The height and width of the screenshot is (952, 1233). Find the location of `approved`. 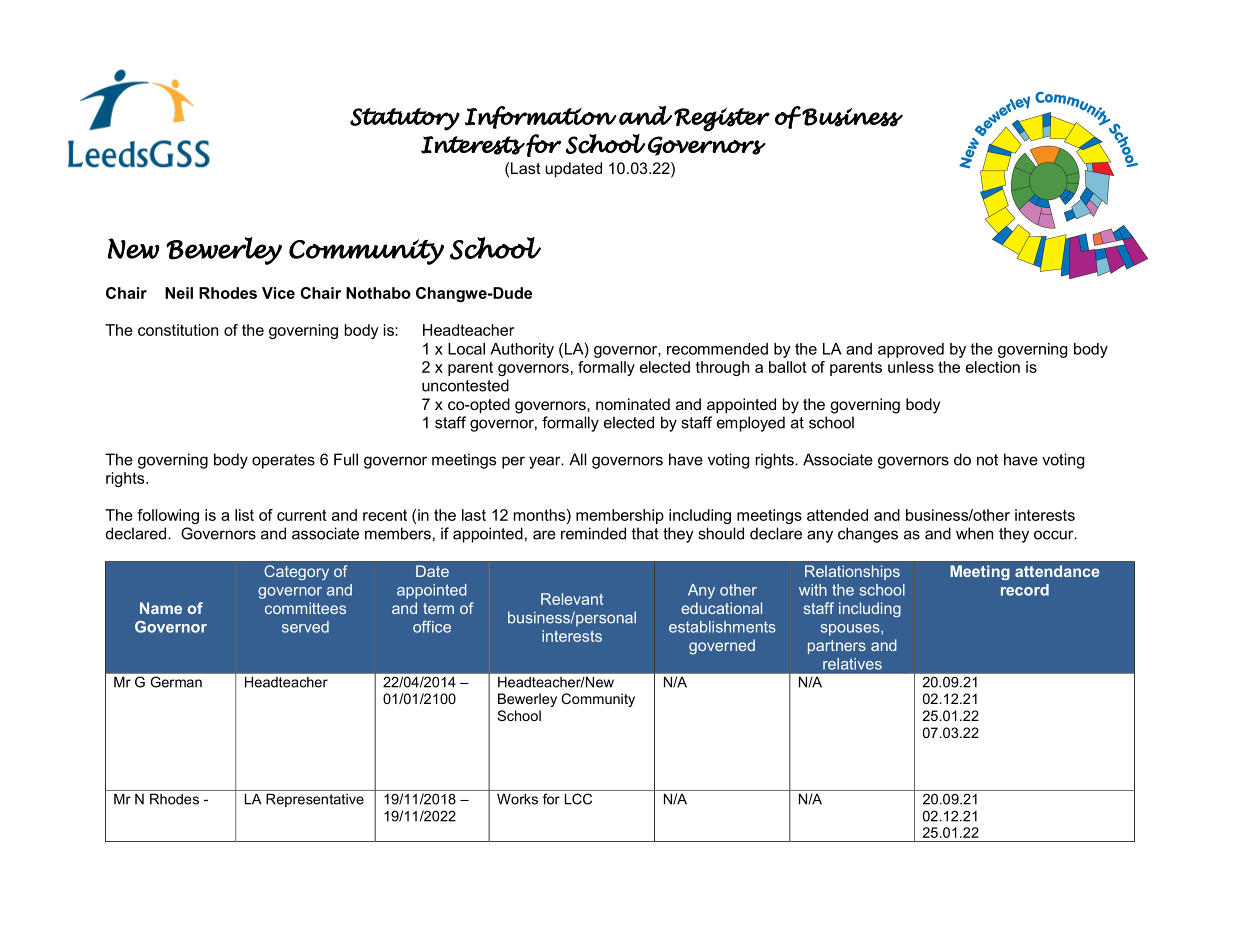

approved is located at coordinates (911, 350).
